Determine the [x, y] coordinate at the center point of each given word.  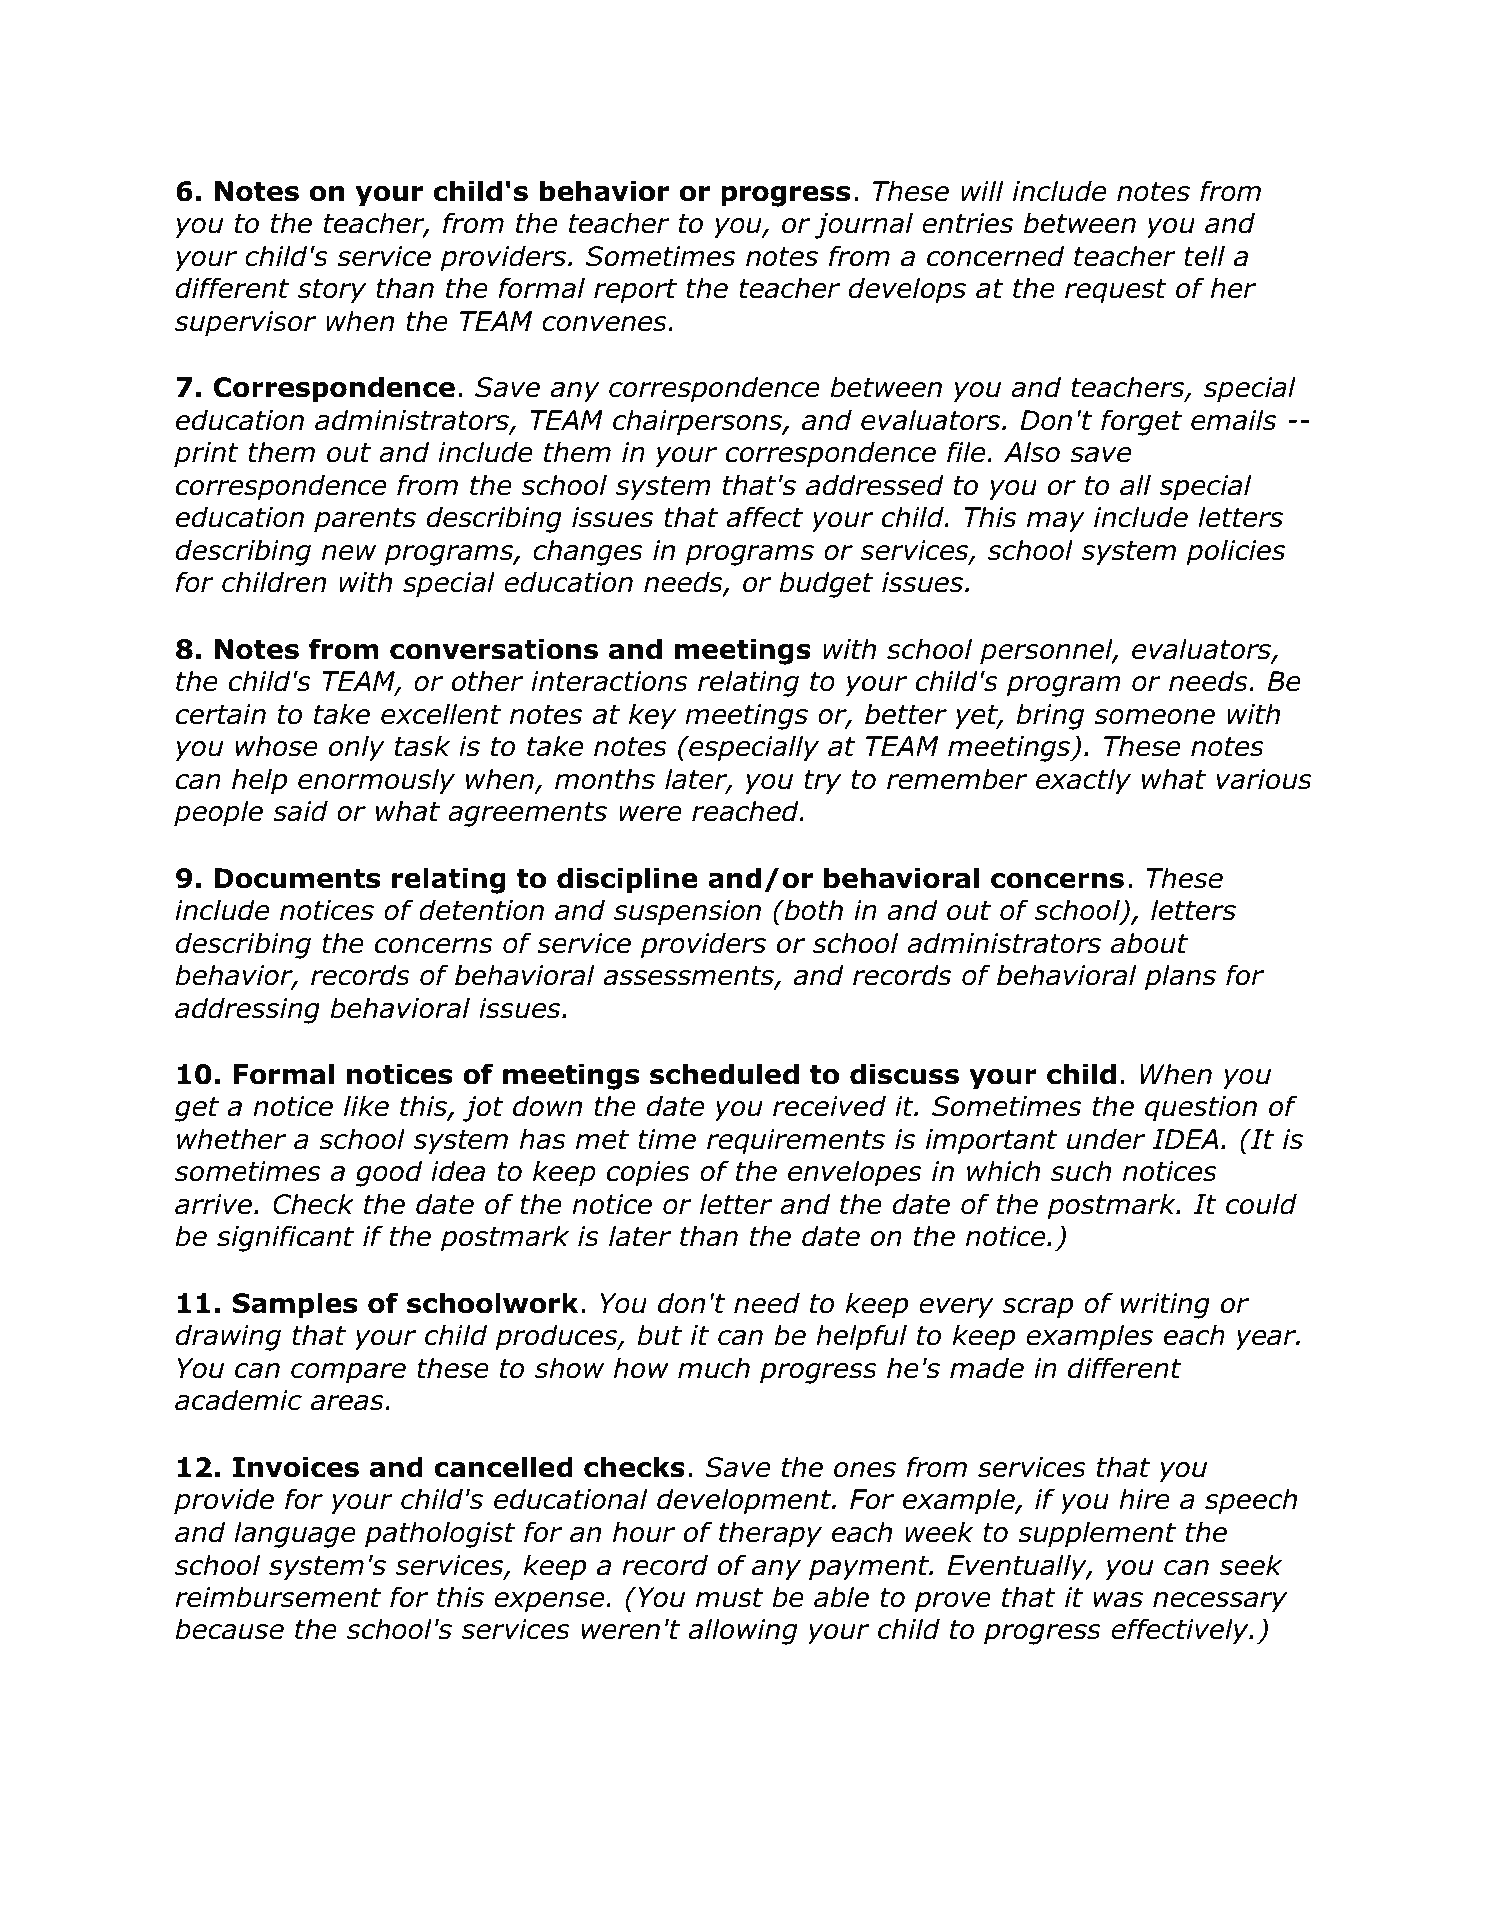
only [357, 748]
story [332, 291]
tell [1204, 256]
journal [863, 225]
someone [1154, 717]
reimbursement [278, 1597]
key [652, 716]
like [366, 1106]
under [1106, 1139]
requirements [796, 1142]
